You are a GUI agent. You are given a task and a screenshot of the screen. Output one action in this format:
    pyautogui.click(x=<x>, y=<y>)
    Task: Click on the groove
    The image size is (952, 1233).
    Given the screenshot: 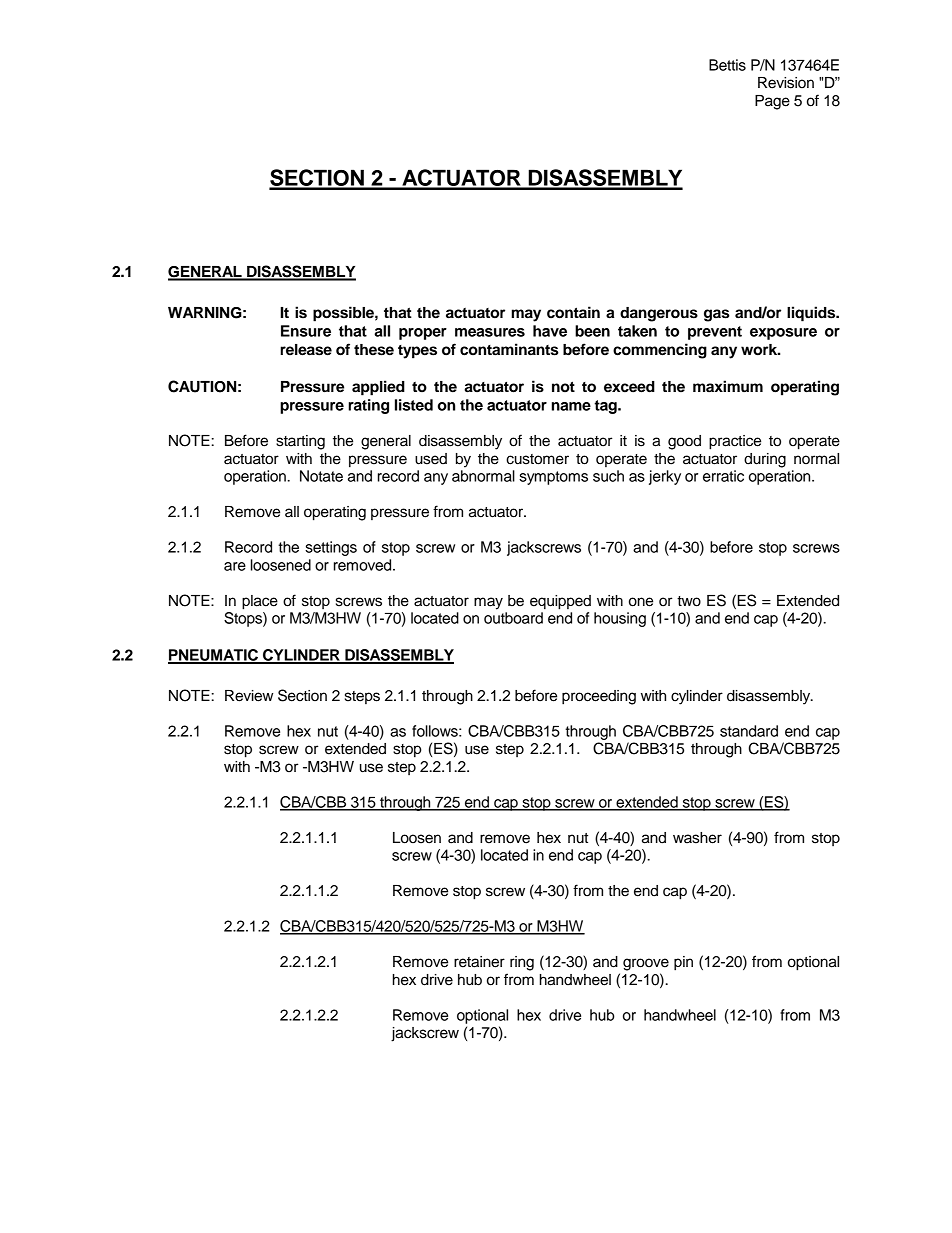 What is the action you would take?
    pyautogui.click(x=646, y=964)
